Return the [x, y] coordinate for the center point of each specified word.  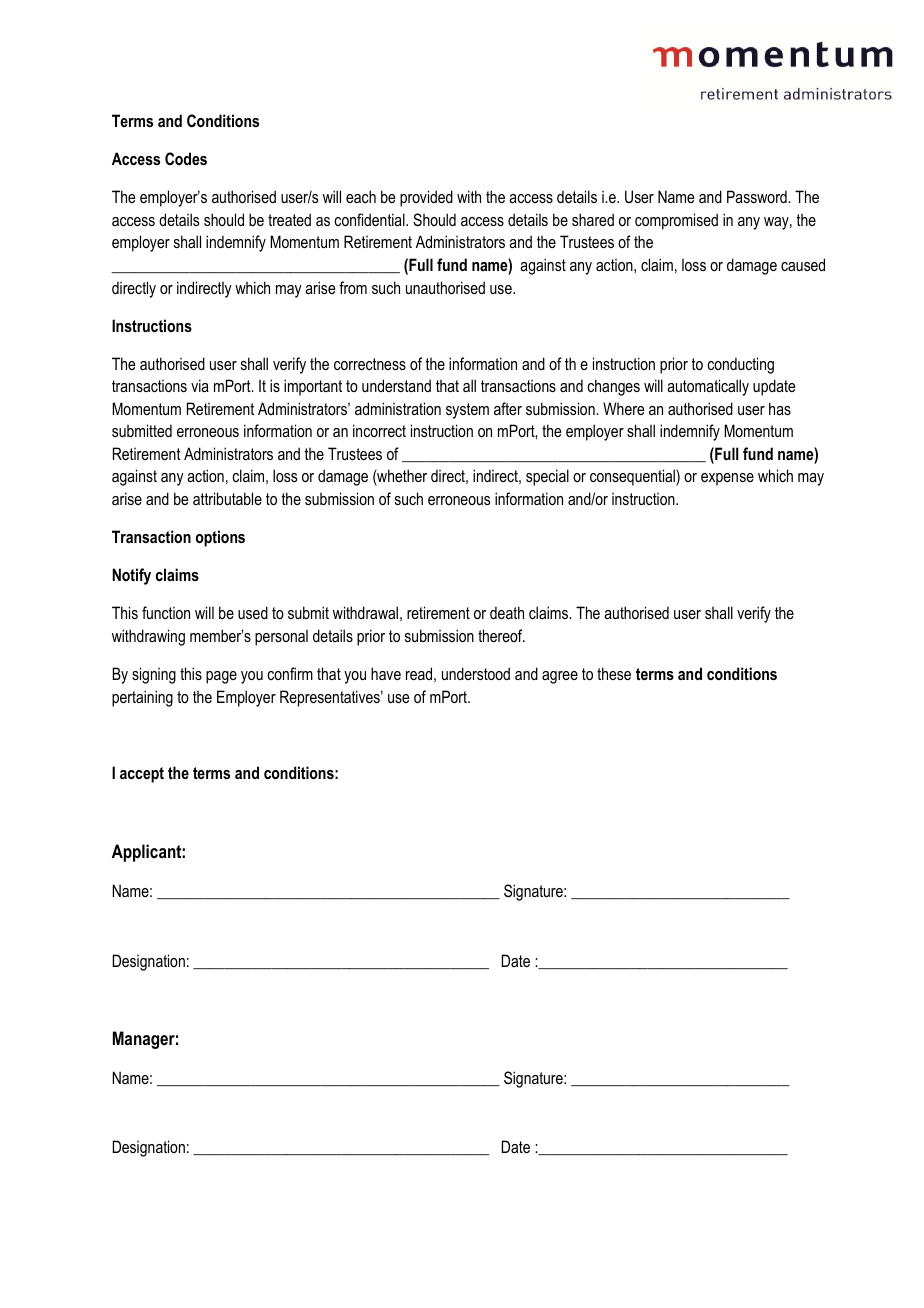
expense [727, 479]
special [547, 477]
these [614, 673]
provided [426, 198]
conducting [740, 365]
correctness [370, 364]
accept [142, 775]
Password [758, 196]
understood [476, 673]
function [166, 612]
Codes [186, 158]
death [507, 612]
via [200, 385]
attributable [227, 498]
